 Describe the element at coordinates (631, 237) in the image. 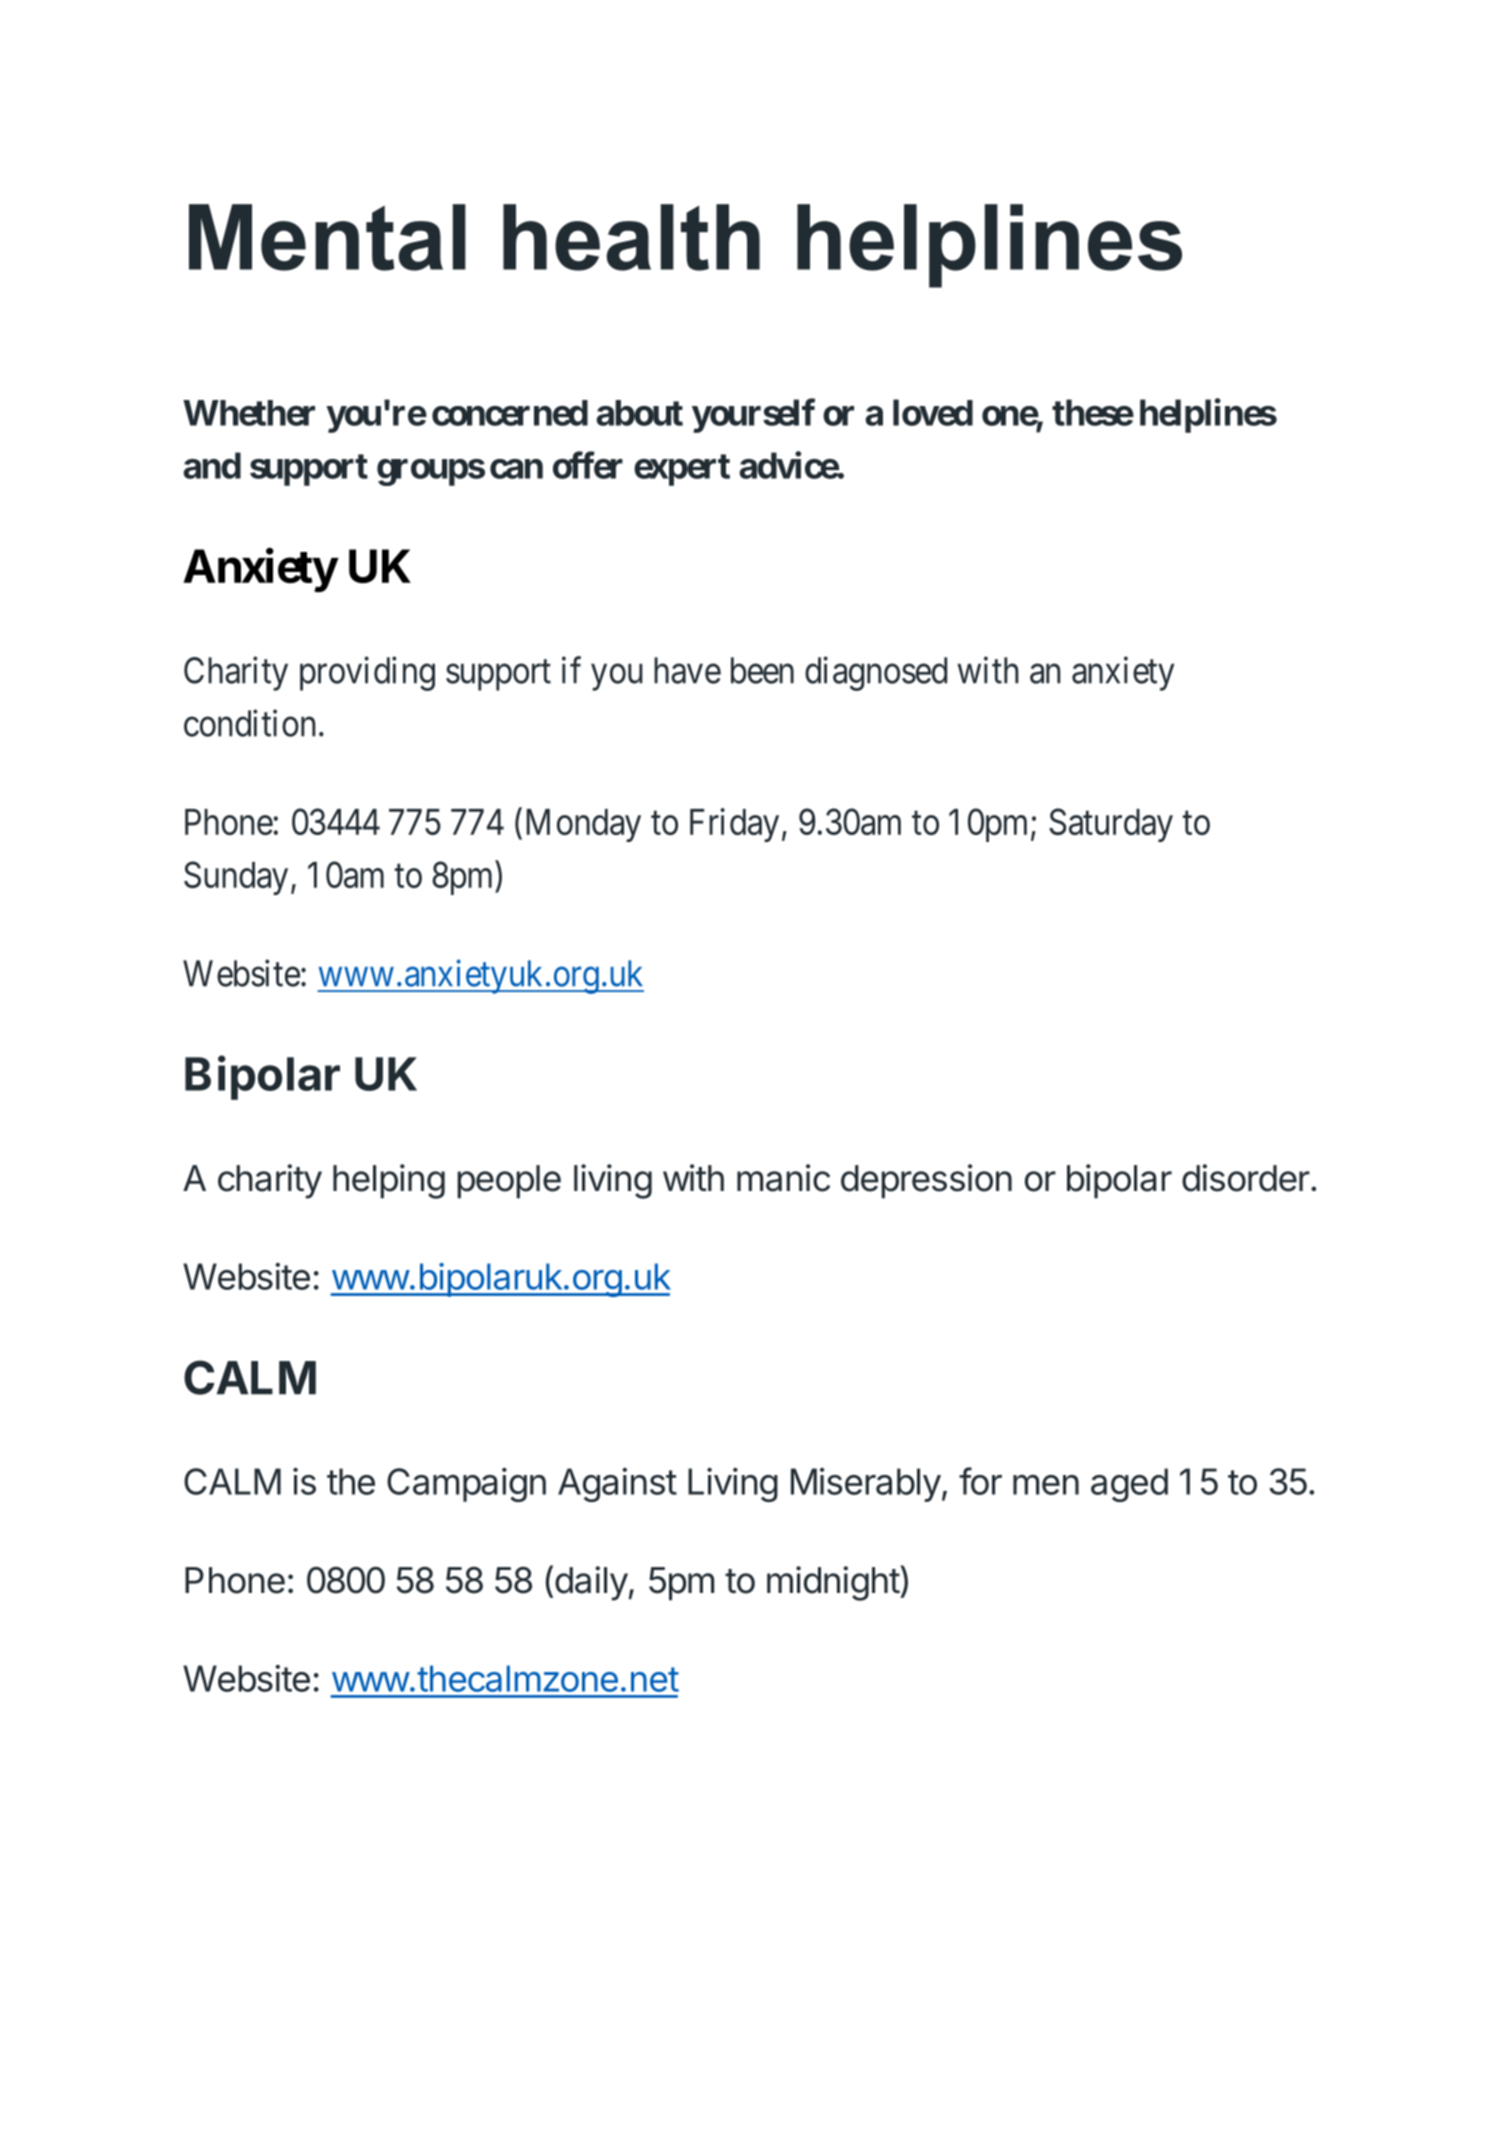

I see `health` at that location.
